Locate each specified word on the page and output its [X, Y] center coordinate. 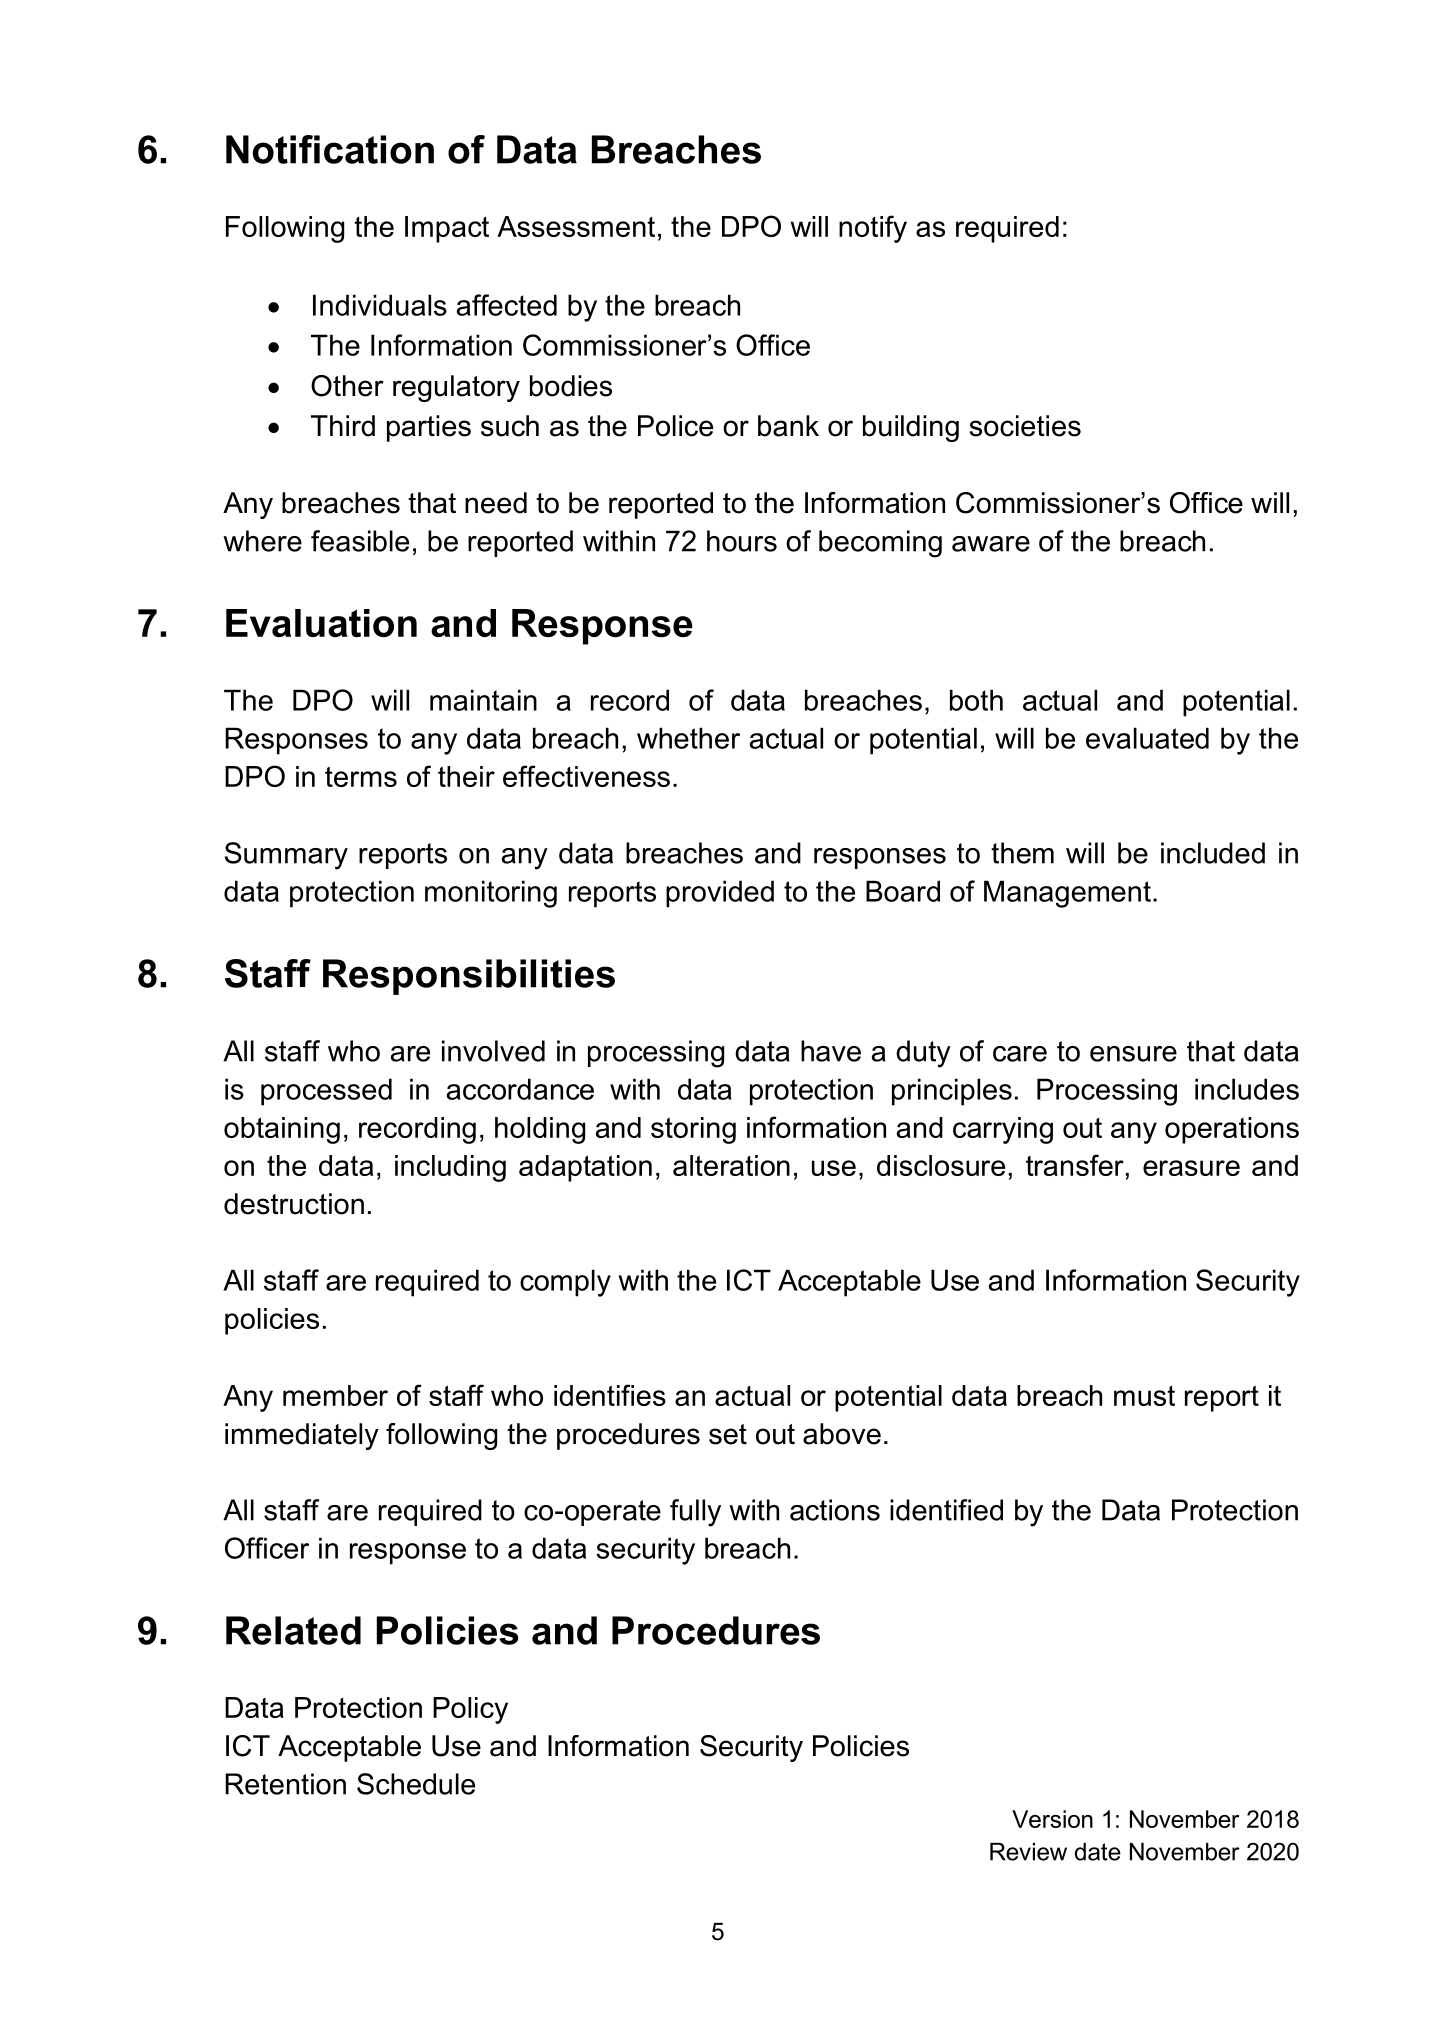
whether [688, 738]
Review [1028, 1852]
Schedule [416, 1784]
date [1098, 1852]
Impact [447, 229]
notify [873, 229]
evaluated [1147, 738]
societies [1025, 426]
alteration [731, 1165]
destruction [294, 1204]
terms [361, 776]
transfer [1075, 1165]
